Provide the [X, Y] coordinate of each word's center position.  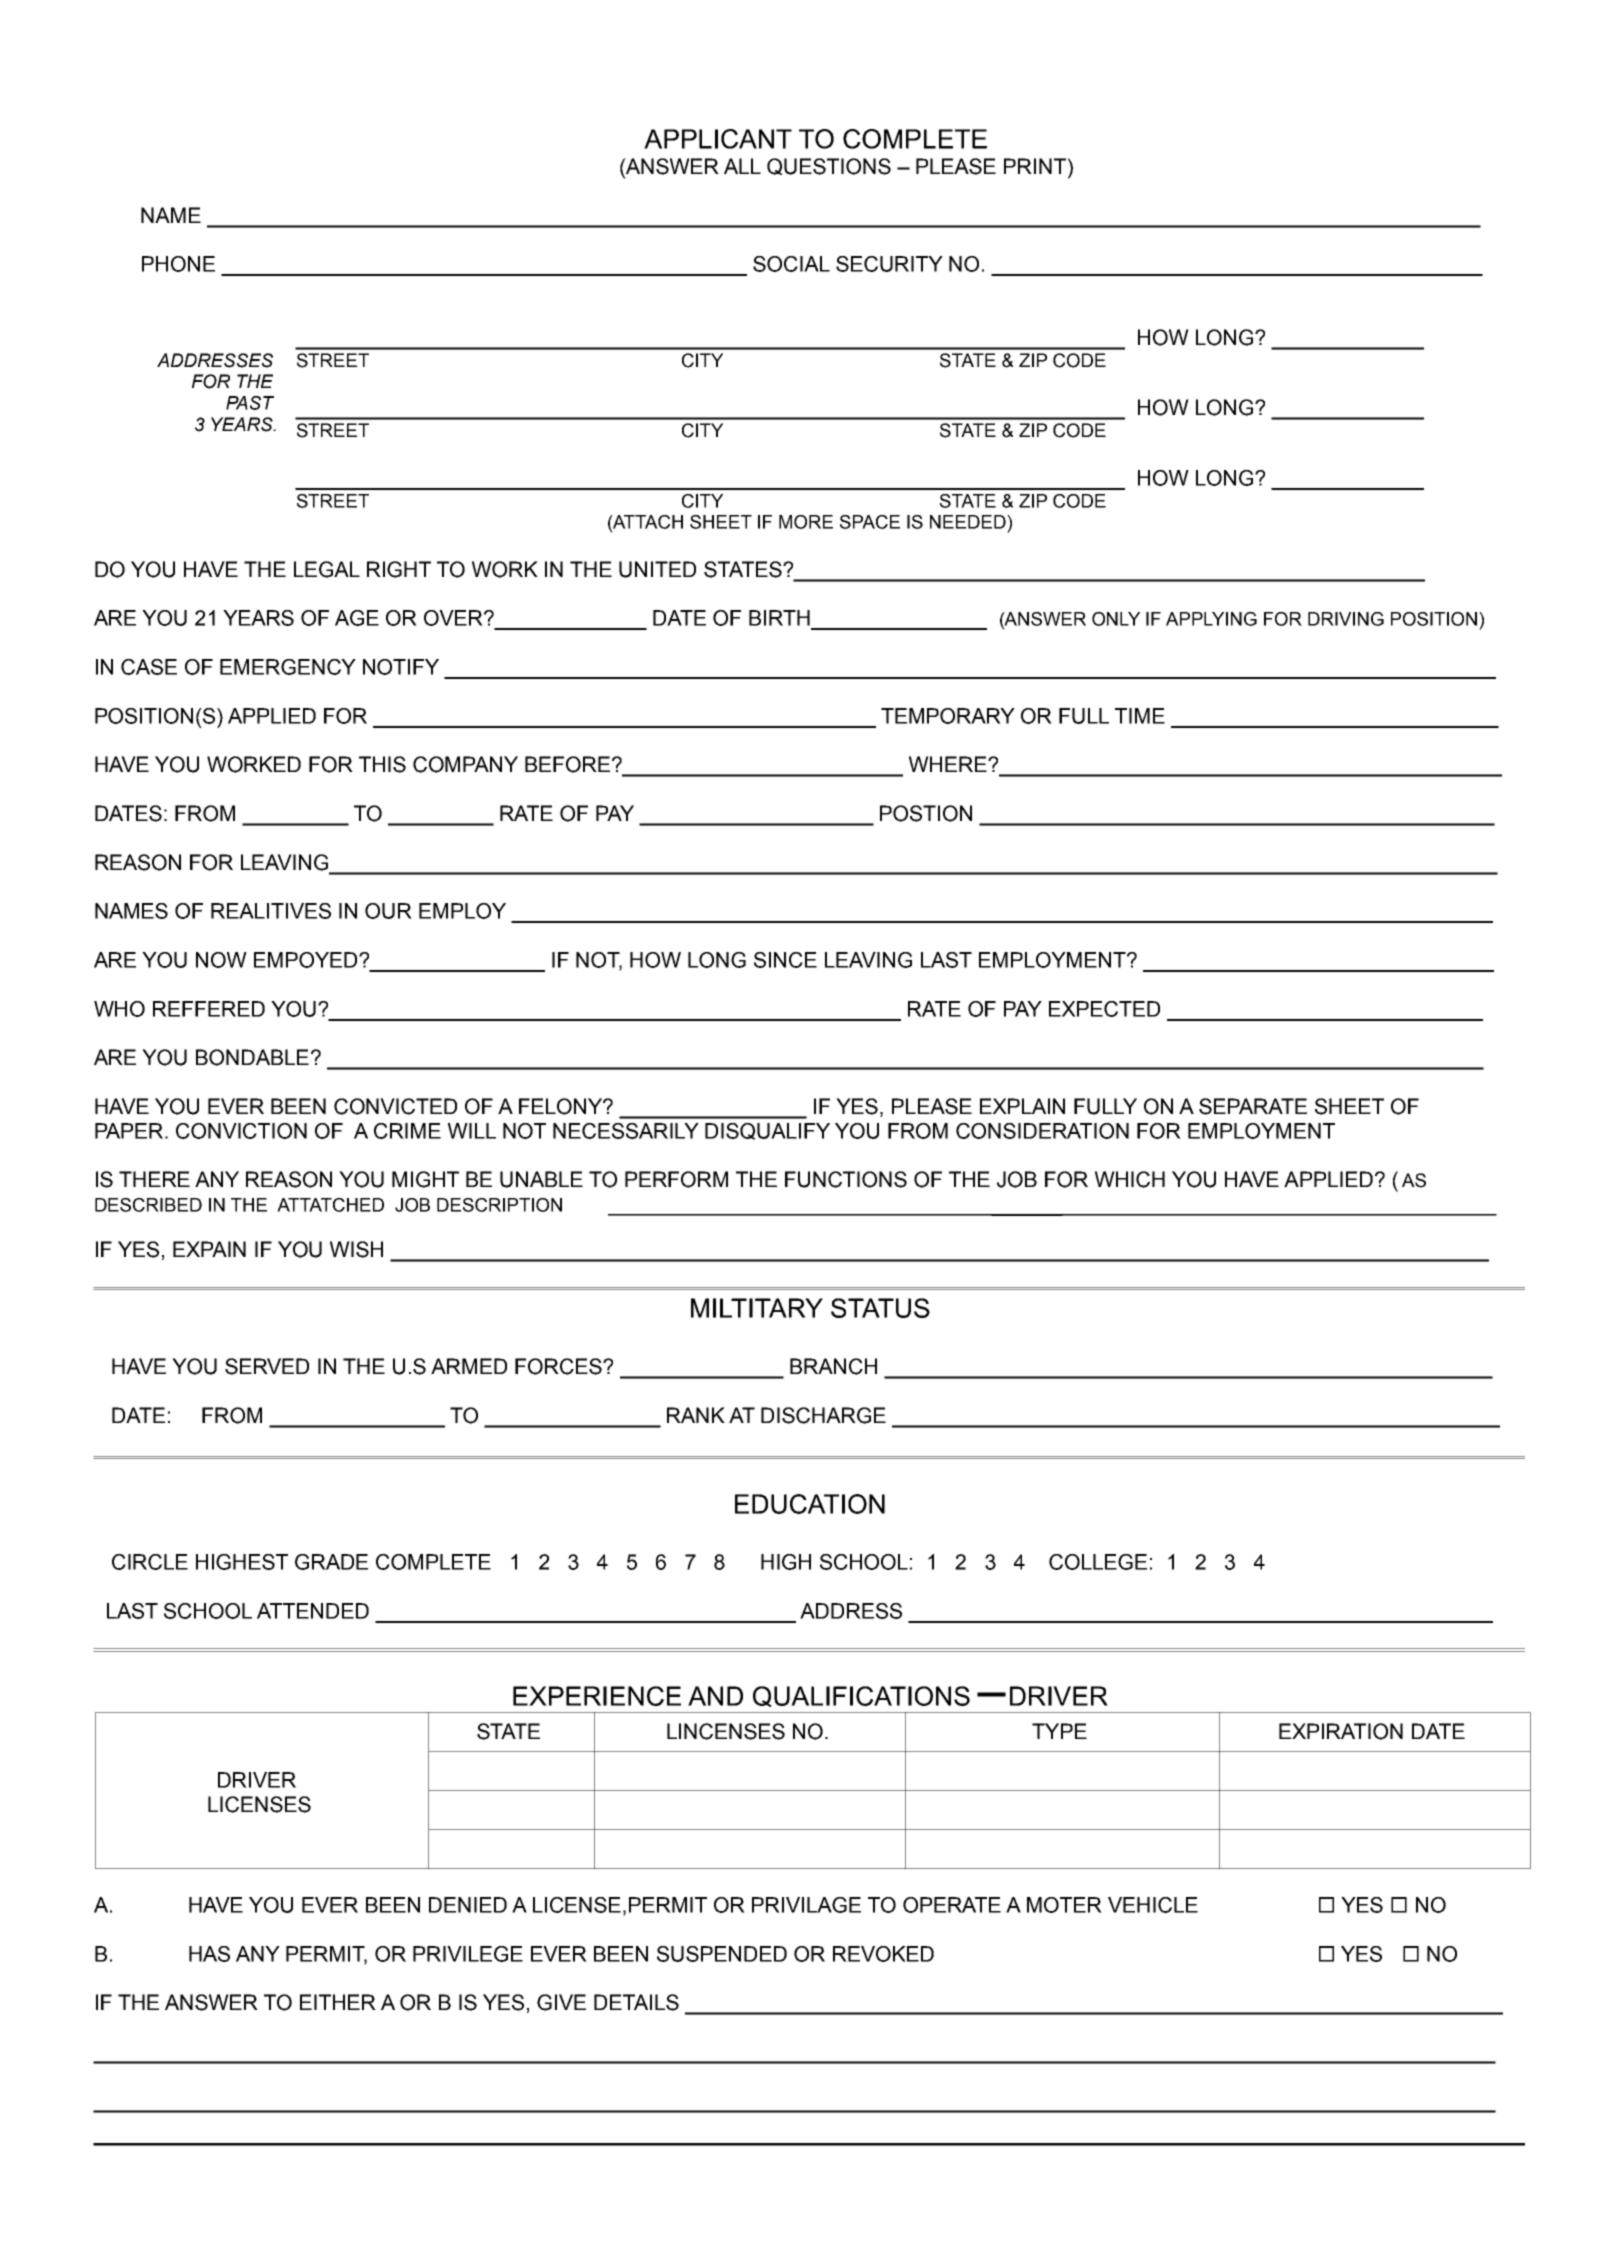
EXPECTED [1104, 1009]
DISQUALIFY [767, 1131]
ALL [742, 166]
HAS [209, 1954]
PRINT [1035, 166]
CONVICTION [241, 1131]
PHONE [178, 264]
